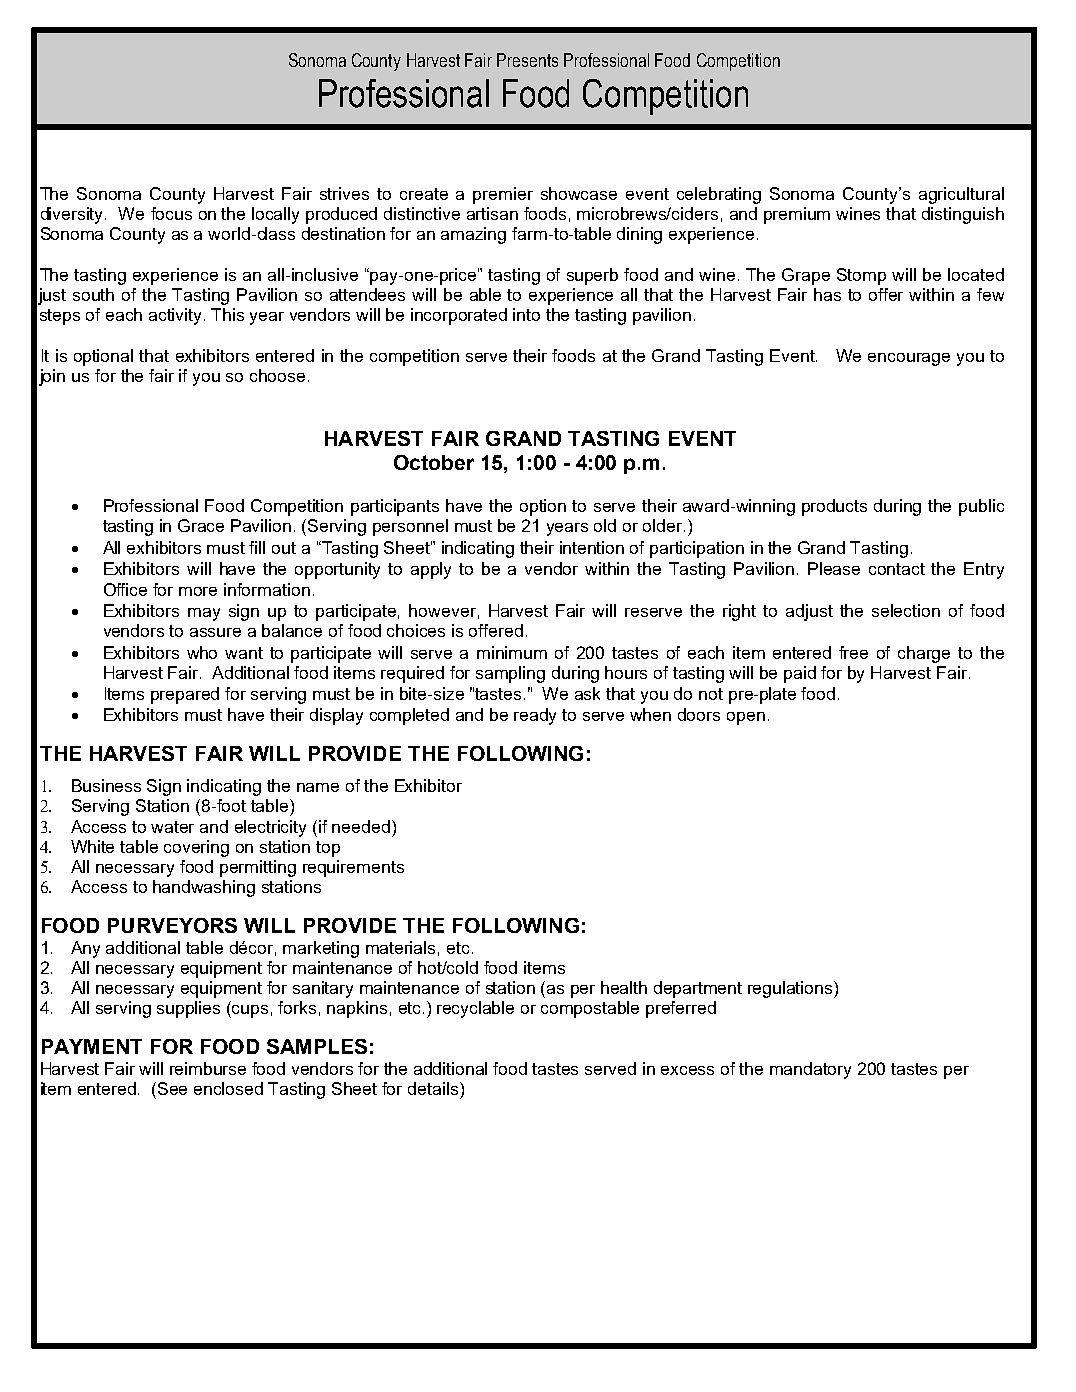 The width and height of the screenshot is (1076, 1392). Describe the element at coordinates (208, 1068) in the screenshot. I see `reimburse` at that location.
